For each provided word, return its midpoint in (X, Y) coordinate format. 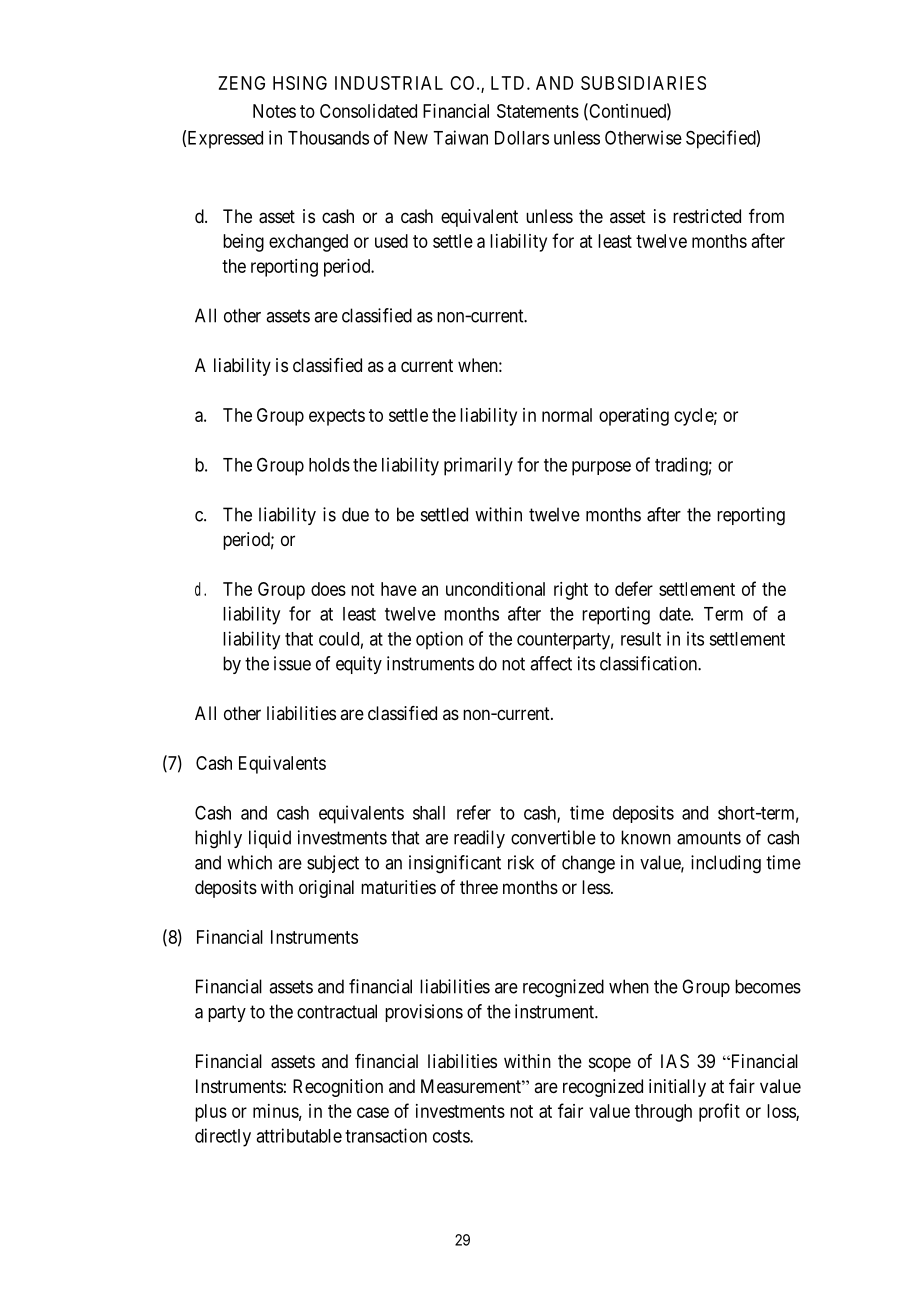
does (328, 589)
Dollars (522, 138)
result (641, 639)
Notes (274, 111)
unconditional (495, 589)
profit (719, 1112)
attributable (299, 1135)
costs (452, 1136)
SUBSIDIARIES (643, 83)
